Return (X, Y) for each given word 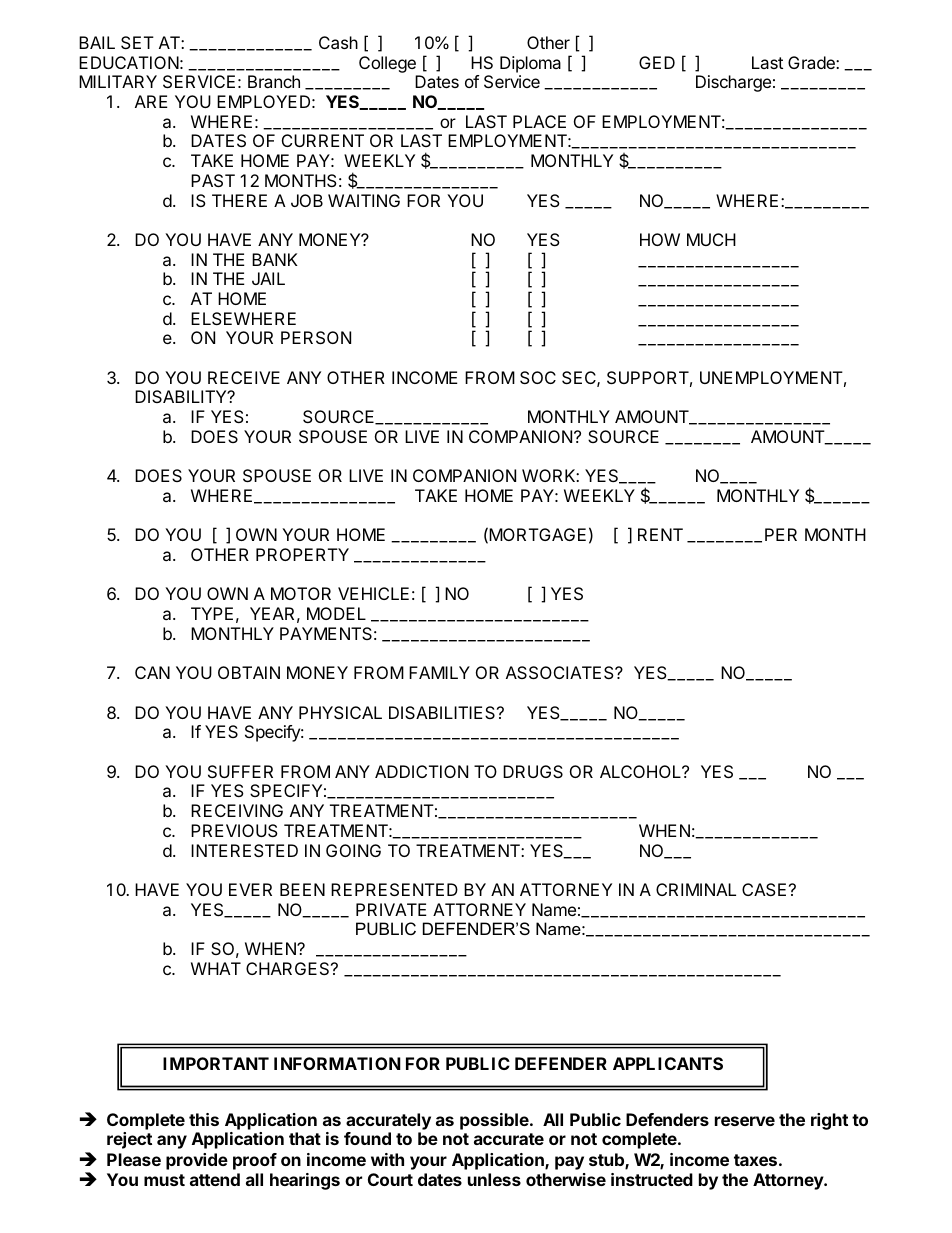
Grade (812, 62)
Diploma (530, 64)
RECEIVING (237, 810)
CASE (764, 889)
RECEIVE (244, 377)
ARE (151, 101)
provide (197, 1161)
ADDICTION (421, 771)
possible (495, 1121)
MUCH (711, 239)
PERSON (316, 337)
